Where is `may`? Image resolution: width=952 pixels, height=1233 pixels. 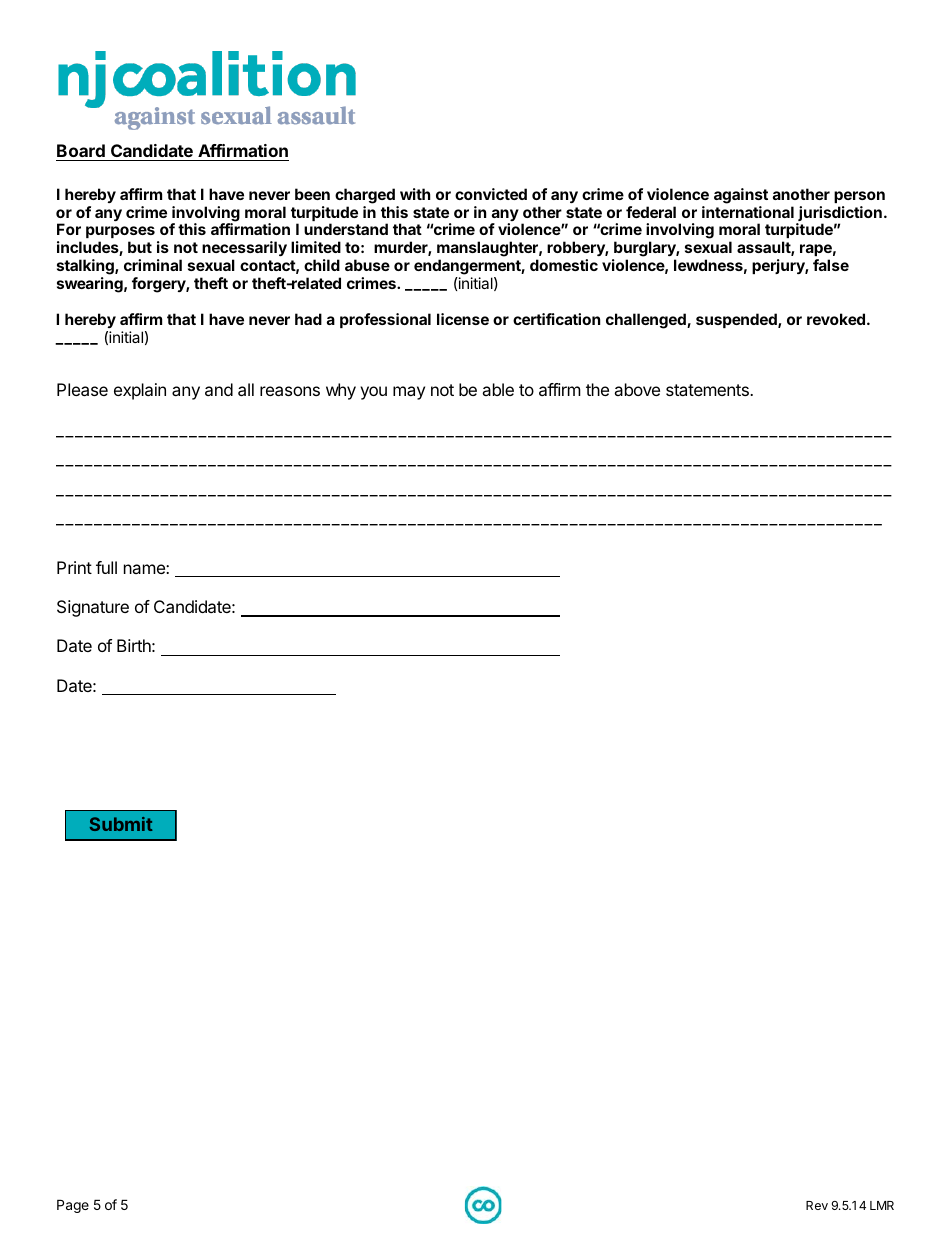 may is located at coordinates (409, 393).
